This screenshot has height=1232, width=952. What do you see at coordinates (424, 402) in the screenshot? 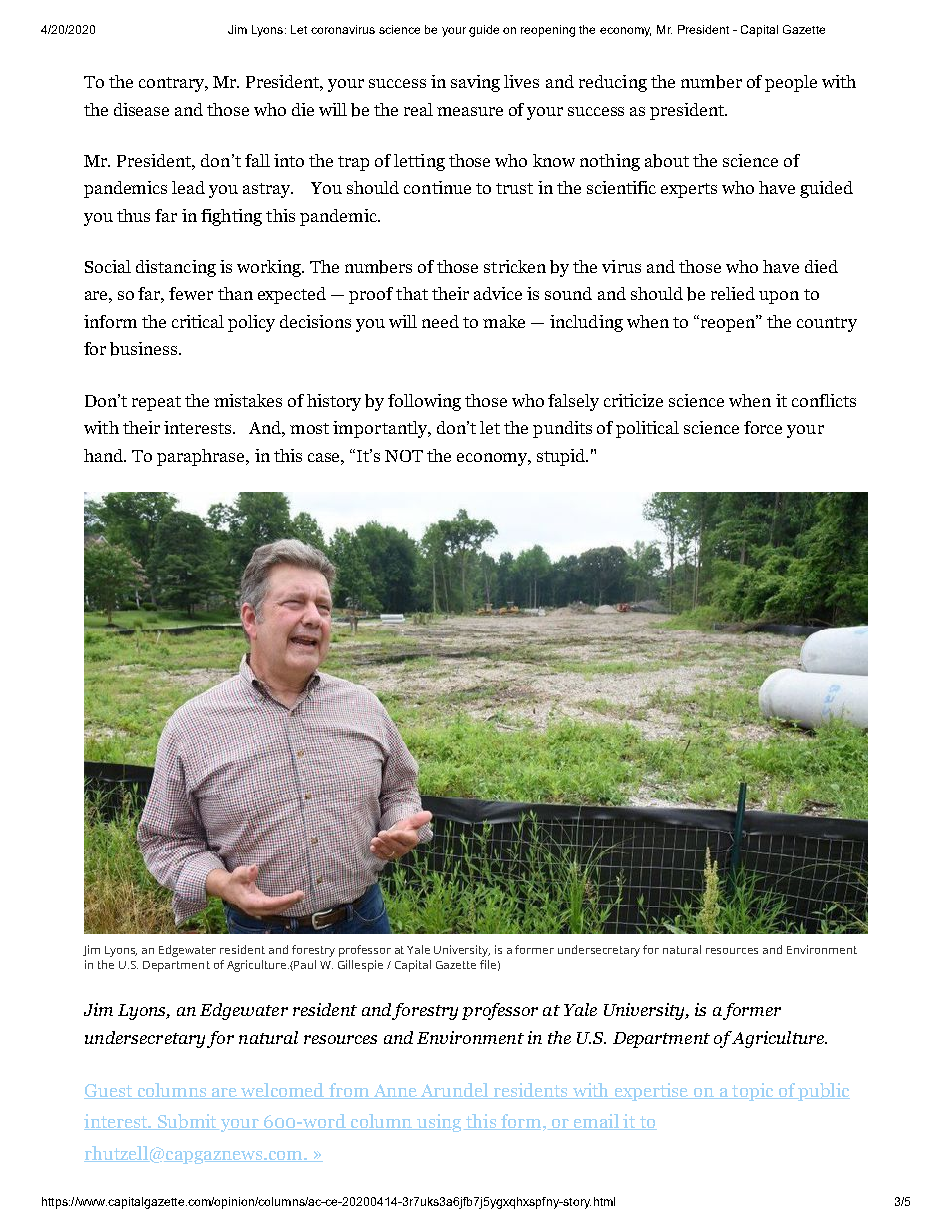
I see `following` at bounding box center [424, 402].
